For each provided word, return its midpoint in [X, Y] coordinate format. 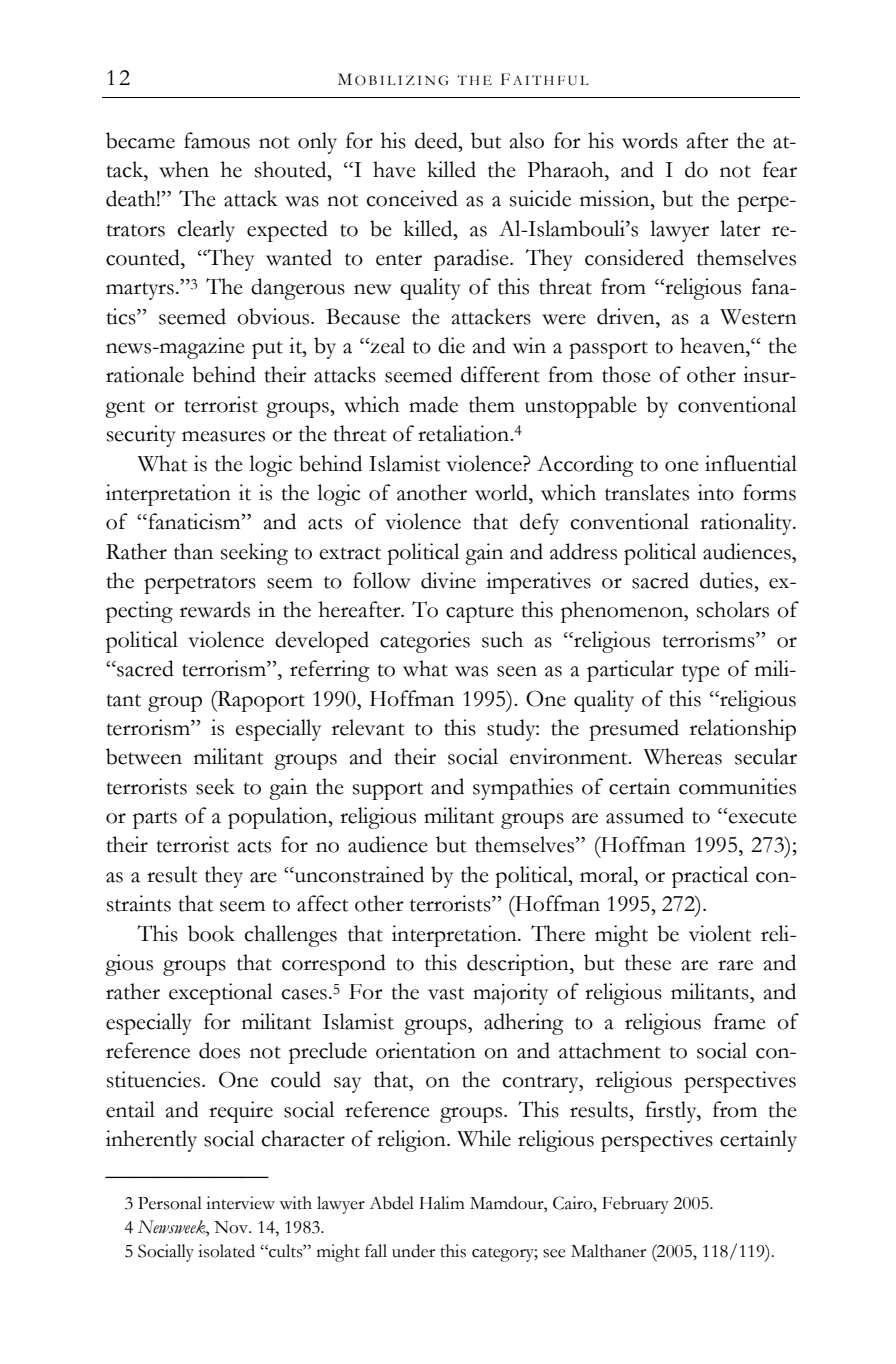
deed [437, 140]
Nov [232, 1227]
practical [710, 877]
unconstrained [358, 874]
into [716, 492]
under [413, 1251]
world [502, 492]
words [650, 140]
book [211, 933]
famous [217, 140]
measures [223, 436]
